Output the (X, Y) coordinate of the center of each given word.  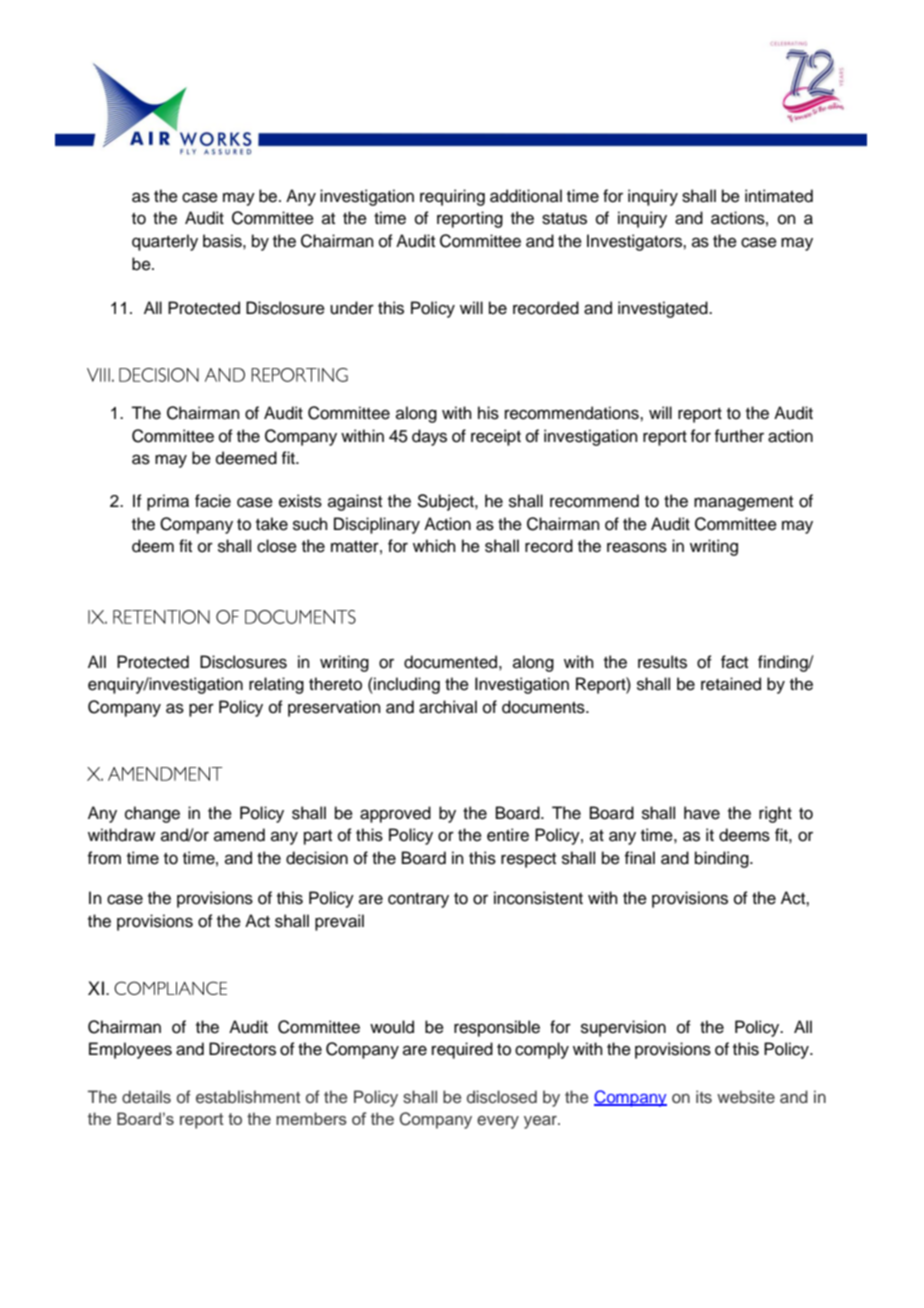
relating (276, 685)
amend (239, 835)
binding (723, 859)
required (462, 1050)
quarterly (165, 242)
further (739, 436)
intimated (779, 196)
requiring (452, 197)
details (146, 1096)
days (429, 437)
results (662, 662)
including (406, 685)
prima (168, 502)
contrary (418, 900)
